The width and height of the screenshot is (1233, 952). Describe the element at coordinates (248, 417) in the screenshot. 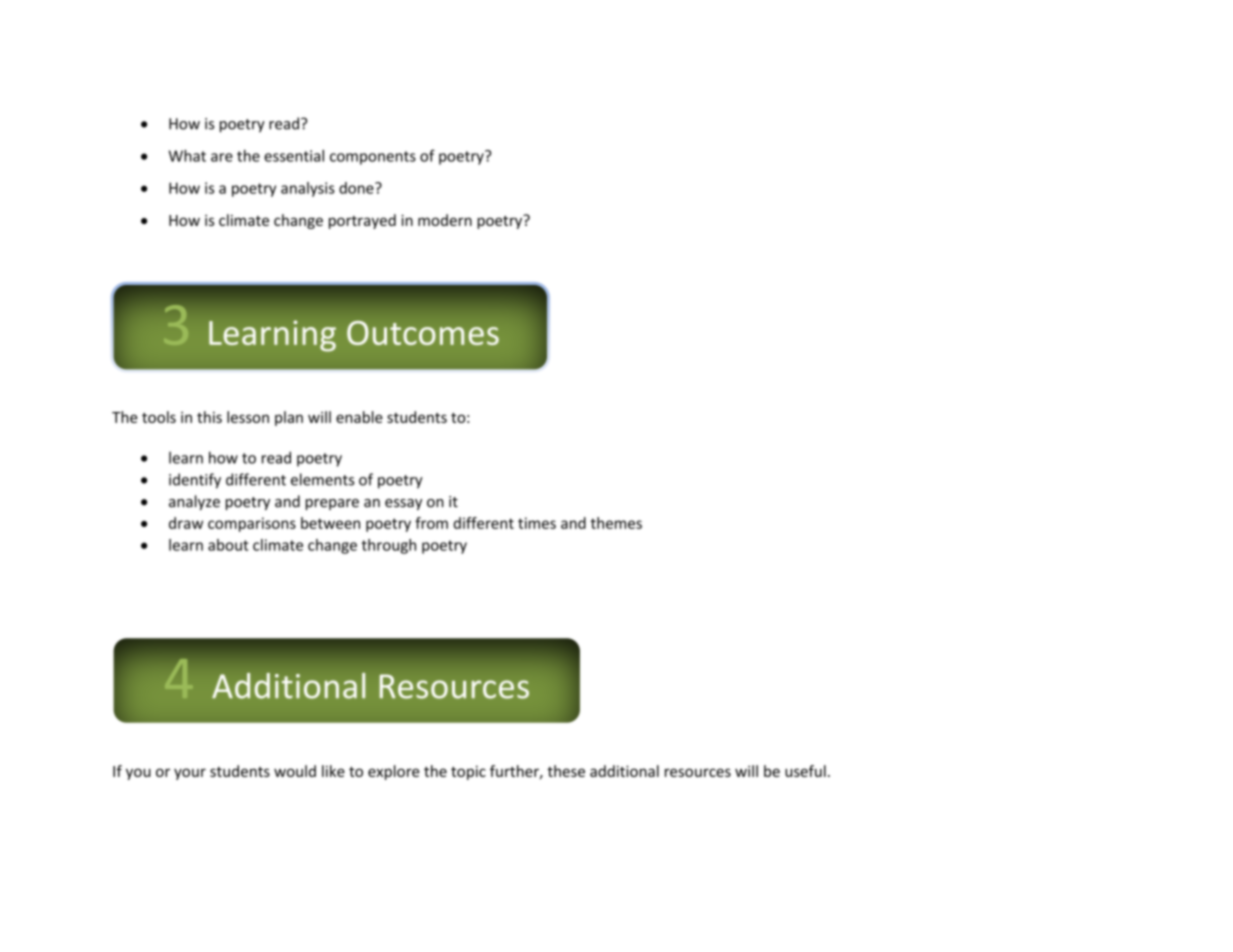

I see `lesson` at that location.
